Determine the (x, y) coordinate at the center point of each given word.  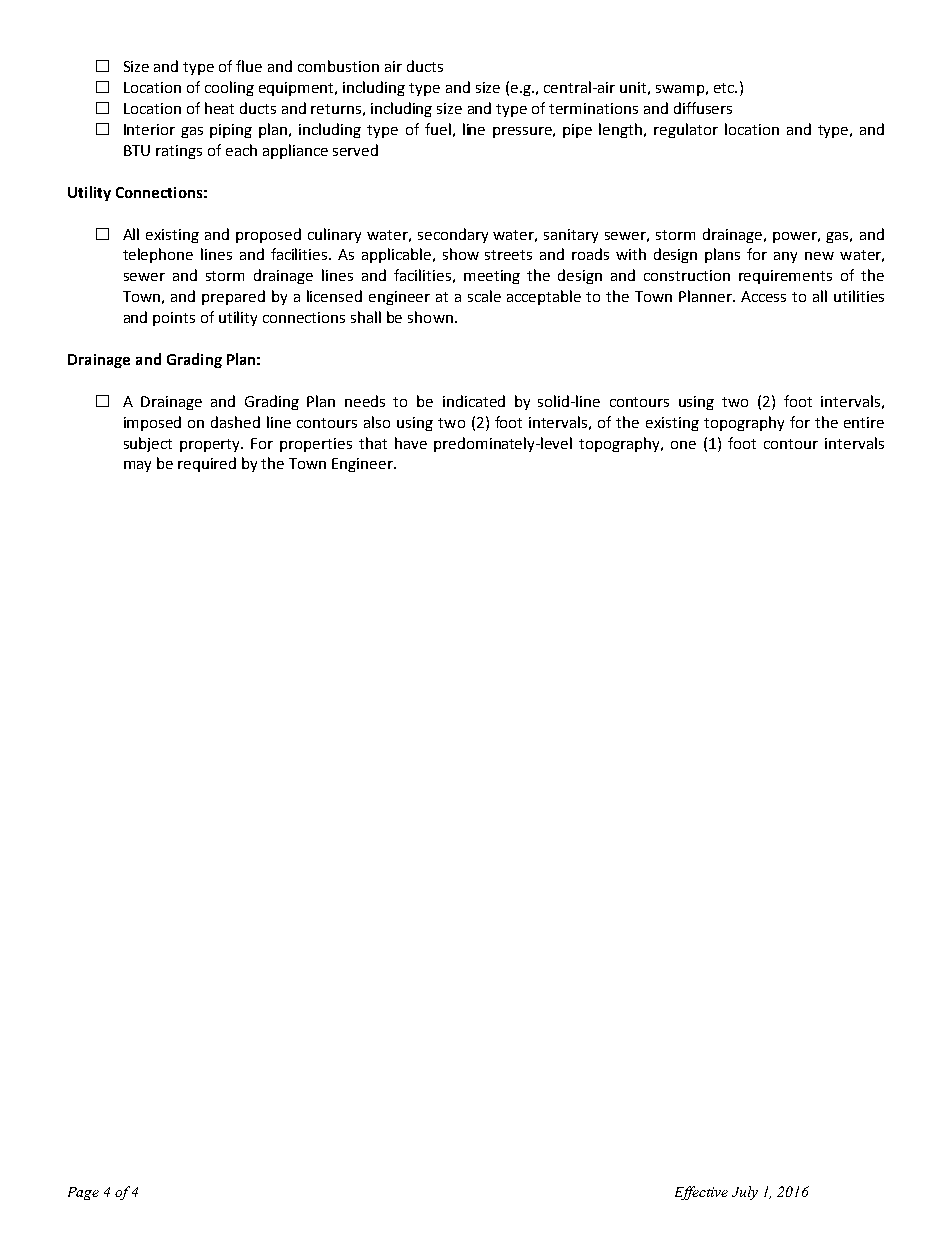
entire (864, 422)
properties (316, 445)
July (745, 1193)
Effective (701, 1193)
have (411, 443)
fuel (438, 129)
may (137, 466)
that (373, 443)
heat (219, 108)
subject (148, 444)
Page (83, 1193)
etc (725, 88)
